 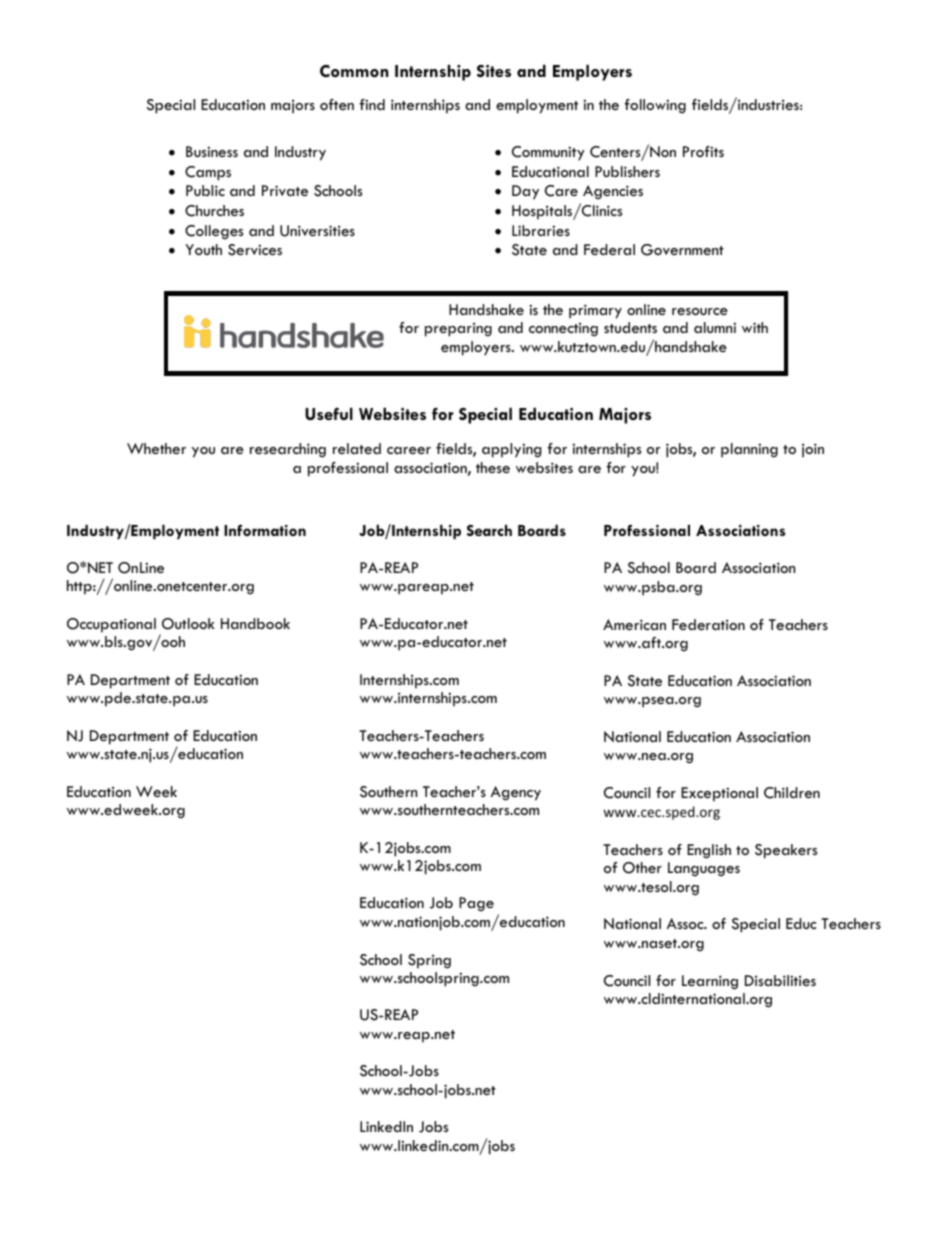 I want to click on following, so click(x=655, y=106).
